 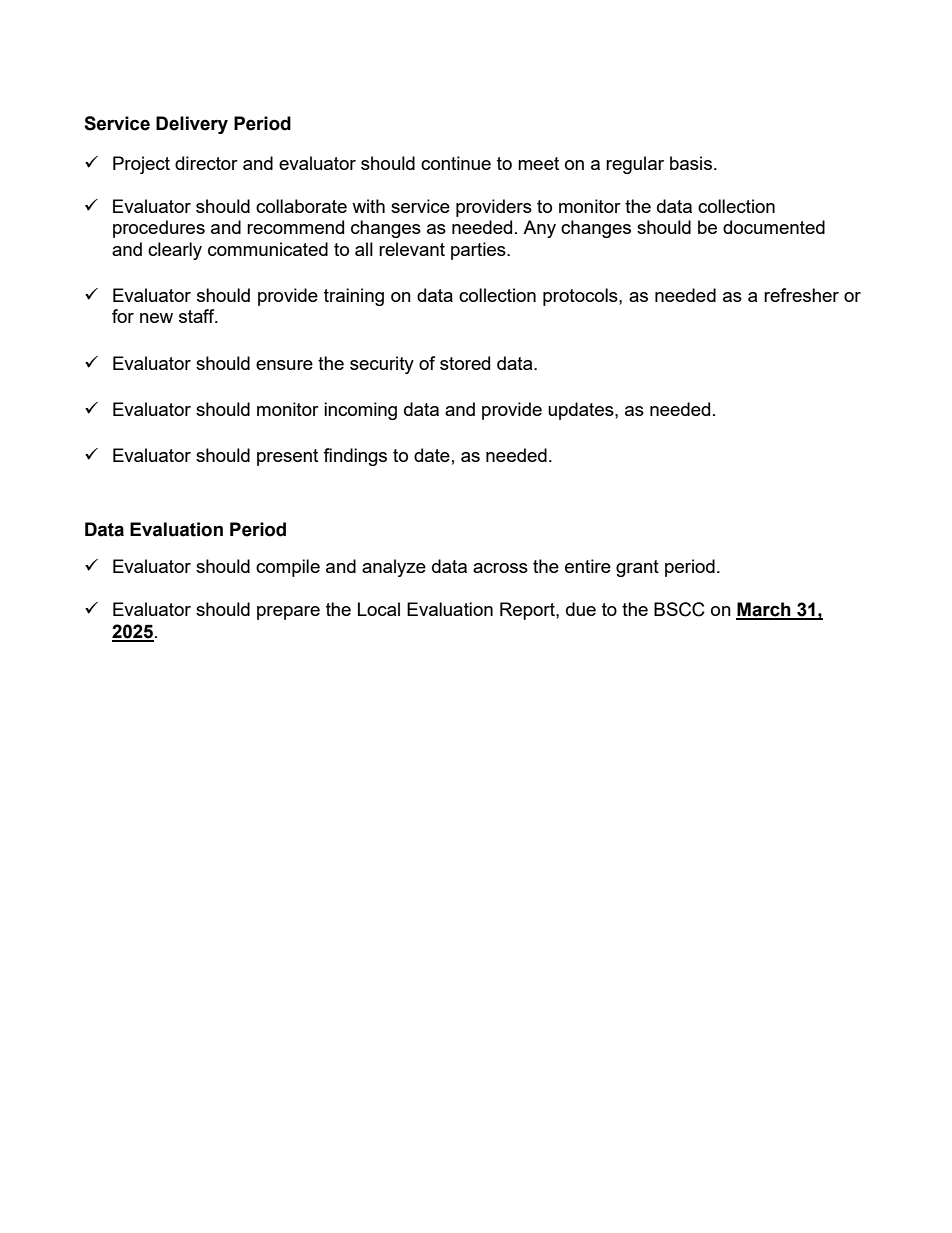 I want to click on Delivery, so click(x=192, y=125).
